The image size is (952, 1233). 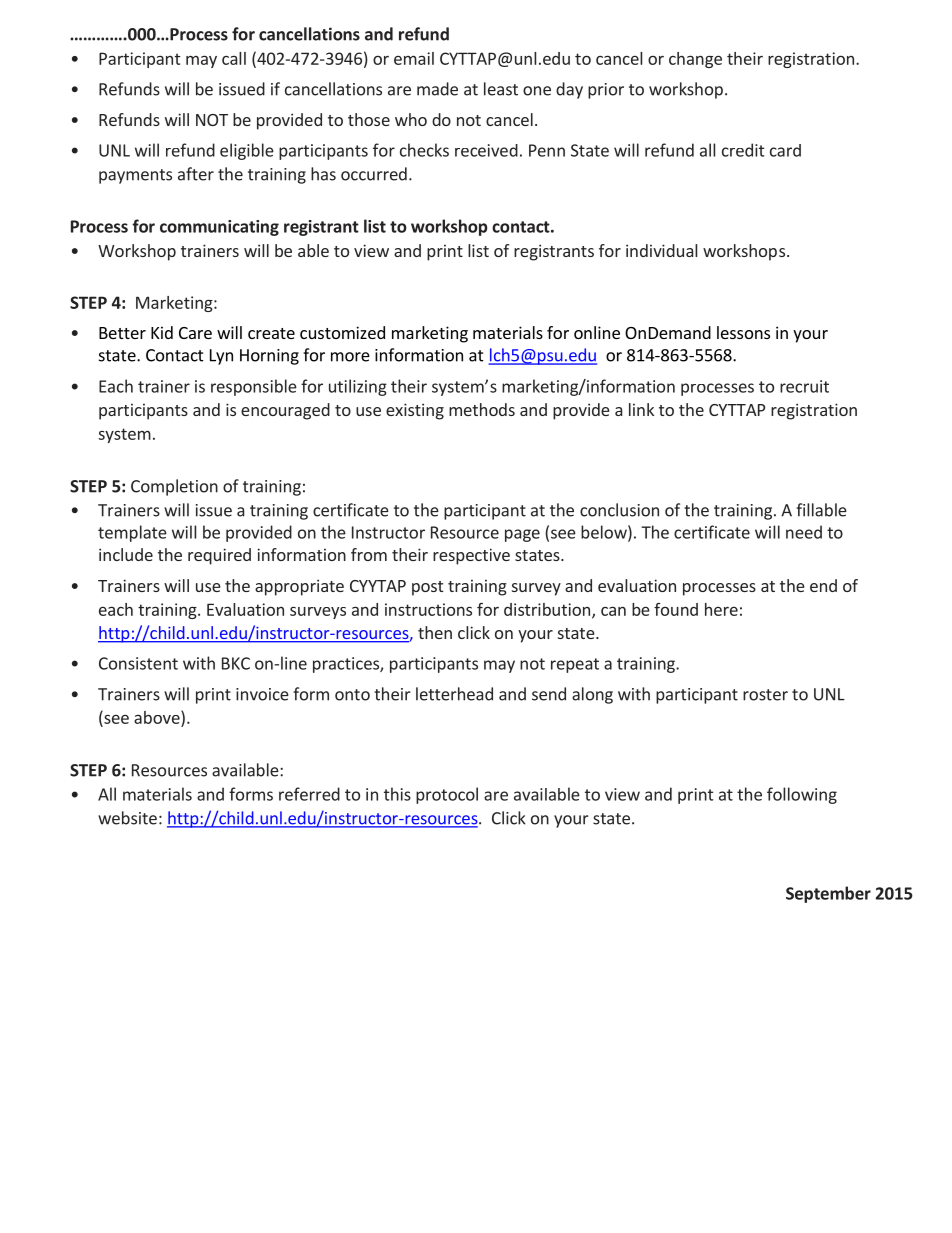 What do you see at coordinates (234, 58) in the screenshot?
I see `call` at bounding box center [234, 58].
